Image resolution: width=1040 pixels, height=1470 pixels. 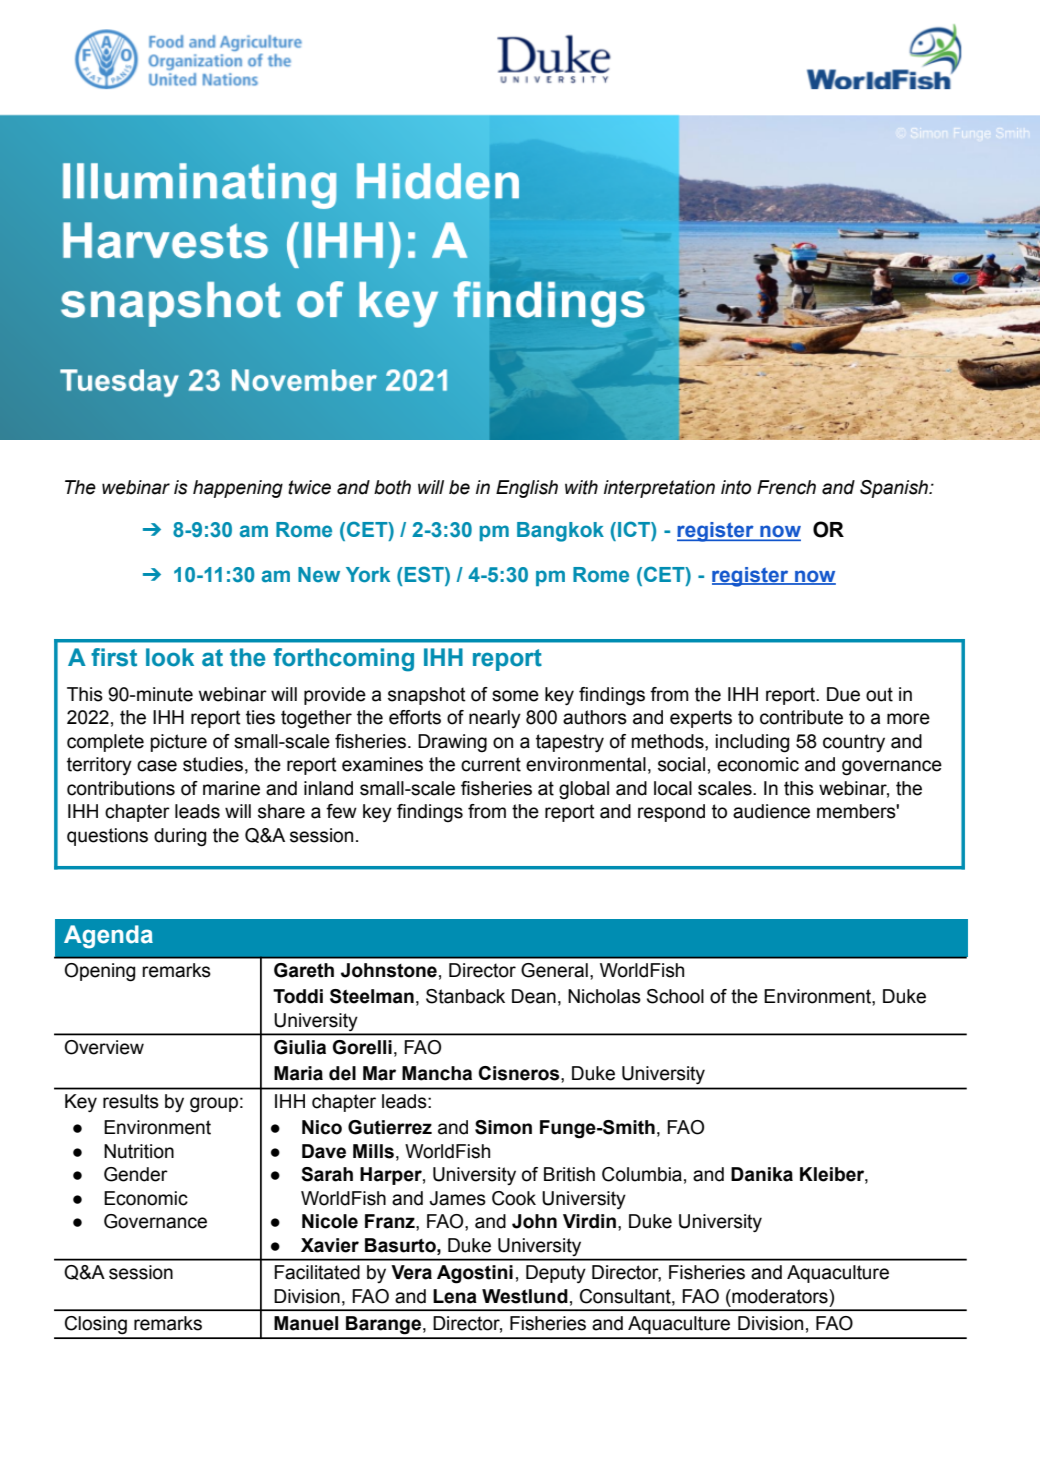 I want to click on French, so click(x=786, y=487).
